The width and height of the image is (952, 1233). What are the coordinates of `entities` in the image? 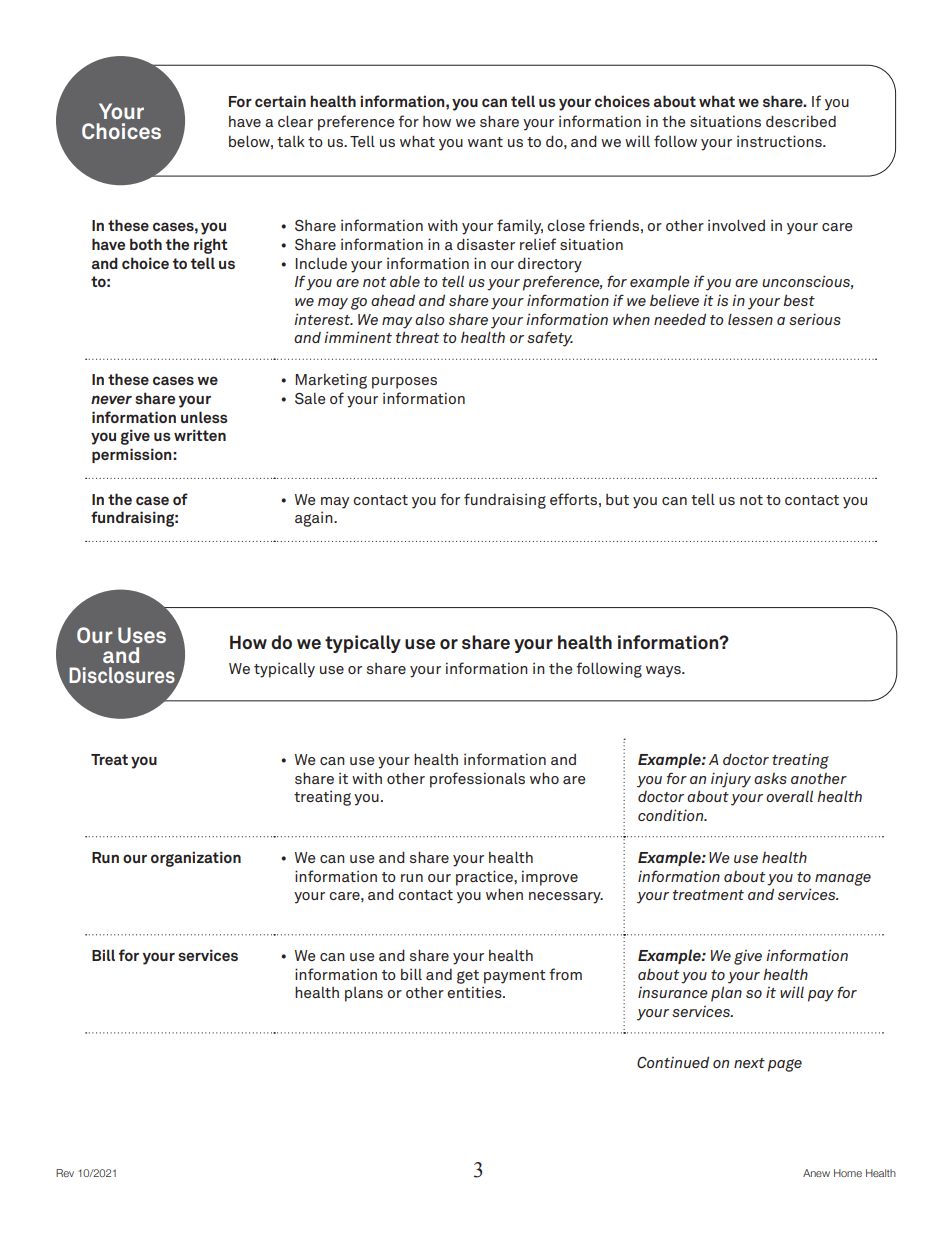 It's located at (475, 992).
